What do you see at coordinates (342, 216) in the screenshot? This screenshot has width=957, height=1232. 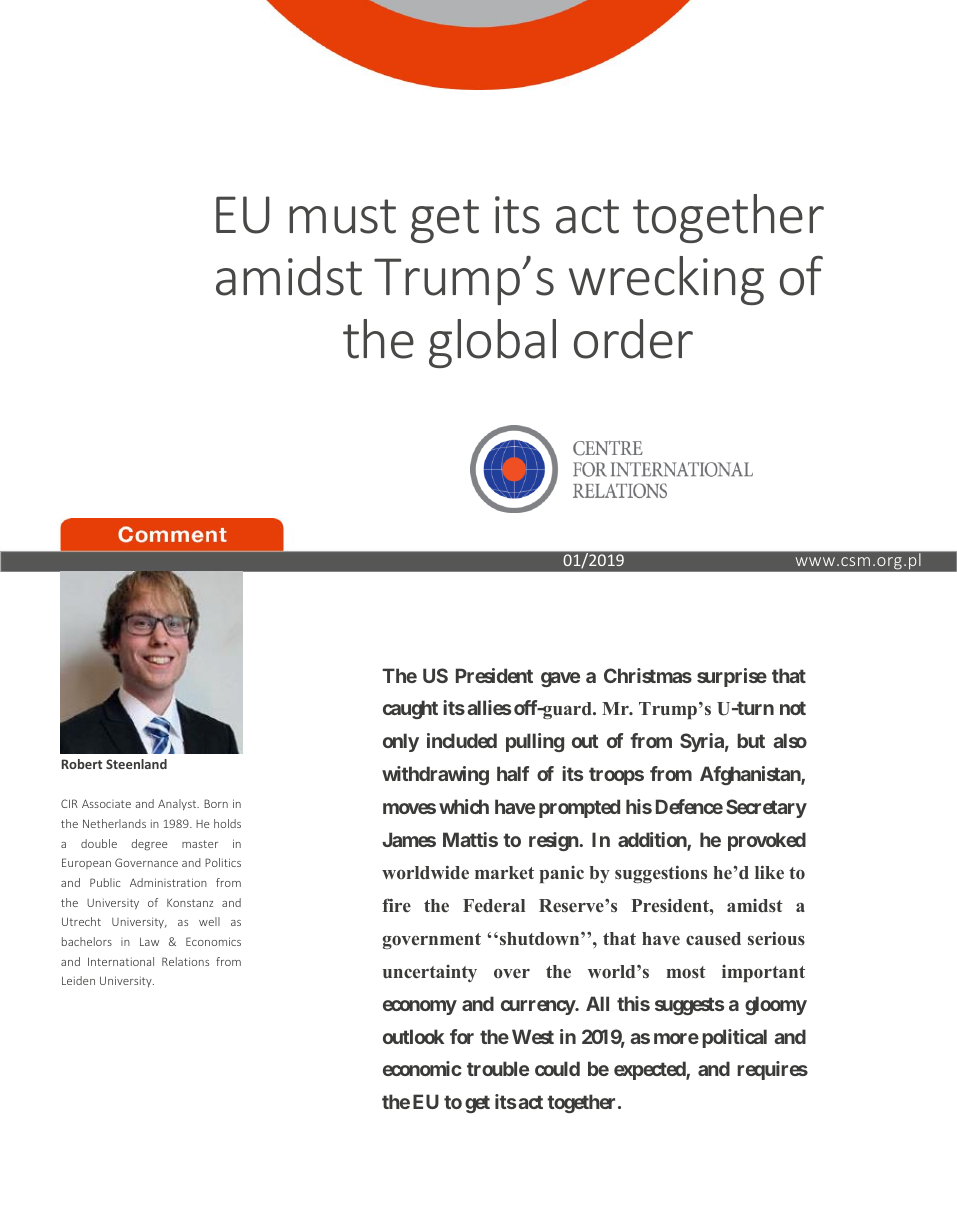 I see `must` at bounding box center [342, 216].
